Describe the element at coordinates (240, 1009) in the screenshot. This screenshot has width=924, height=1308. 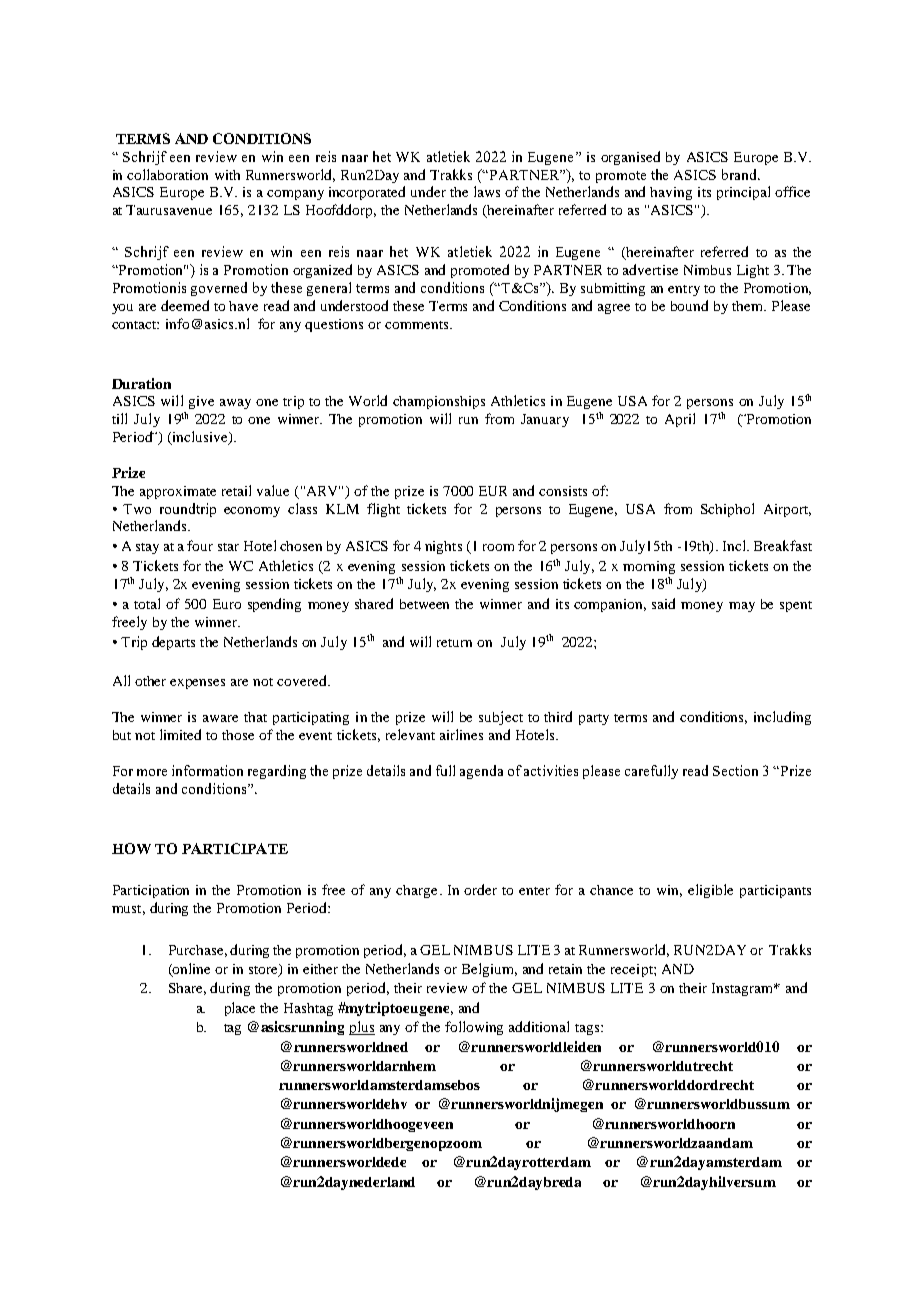
I see `place` at that location.
